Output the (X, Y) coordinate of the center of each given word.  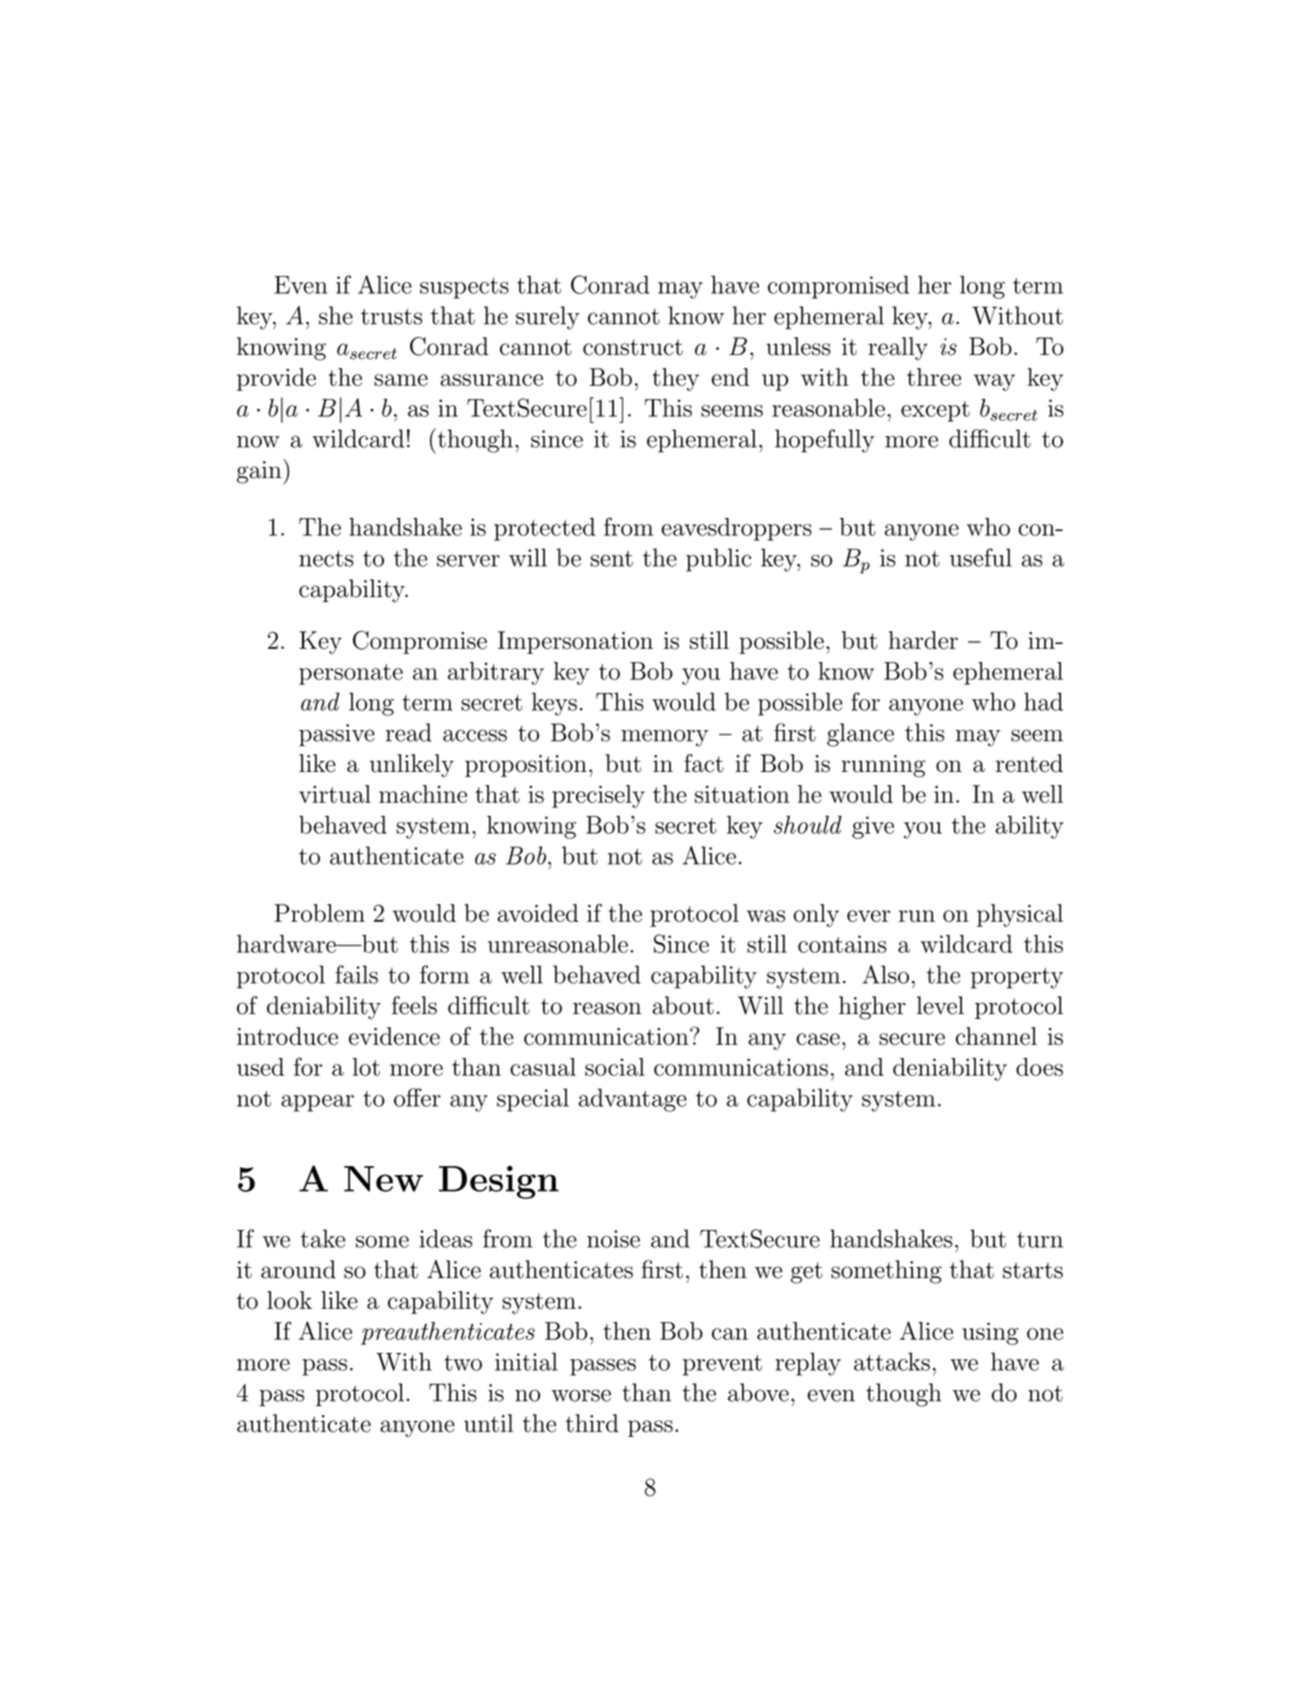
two (463, 1363)
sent (612, 559)
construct (633, 347)
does (1039, 1067)
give (873, 827)
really (898, 349)
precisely (598, 796)
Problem (319, 913)
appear (317, 1103)
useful (981, 557)
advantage (633, 1100)
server (468, 561)
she (336, 315)
